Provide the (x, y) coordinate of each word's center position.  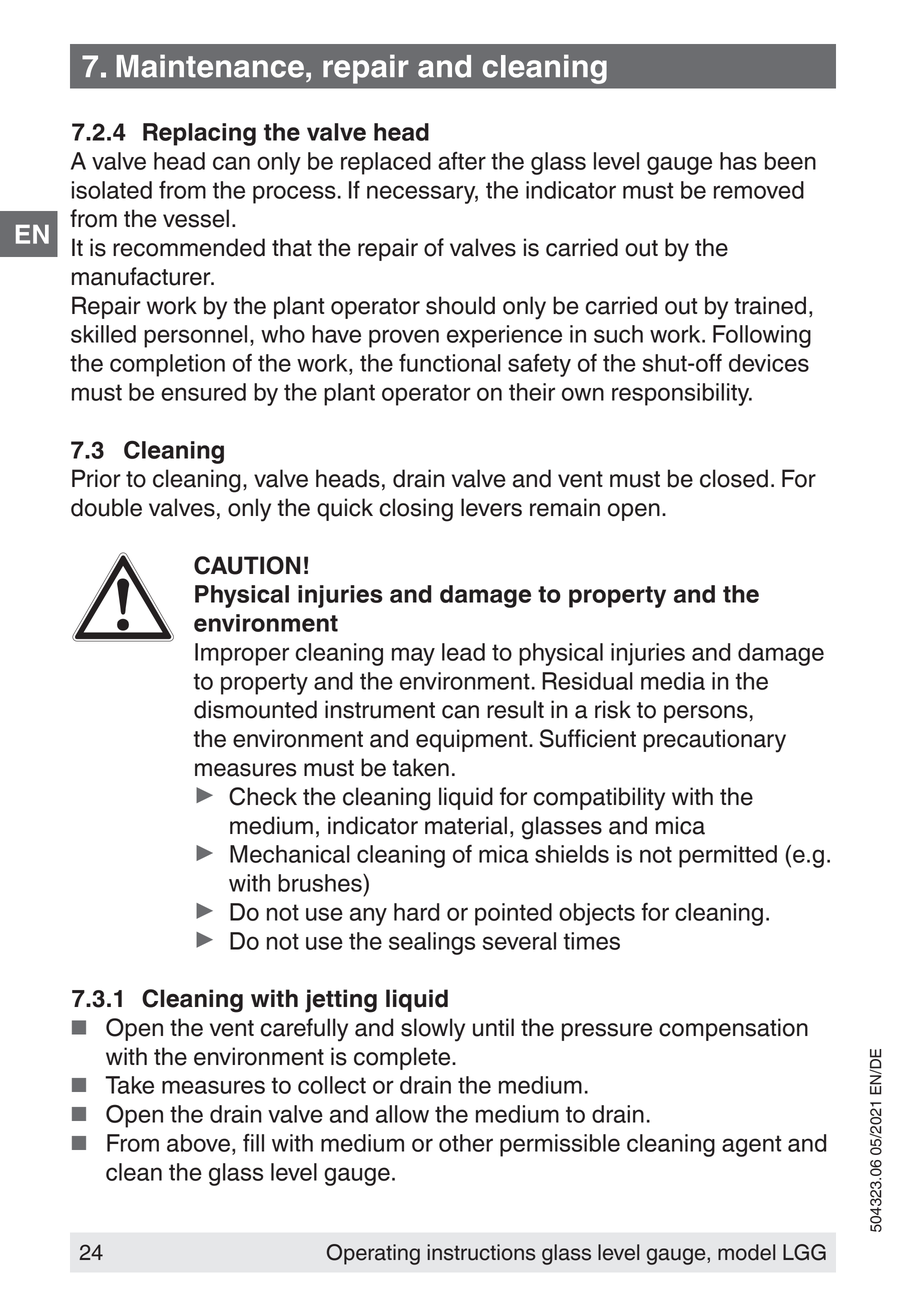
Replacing (199, 134)
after (462, 161)
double (106, 507)
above (198, 1143)
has (738, 161)
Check (263, 796)
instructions (481, 1252)
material (466, 825)
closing (416, 510)
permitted (728, 856)
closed (734, 478)
